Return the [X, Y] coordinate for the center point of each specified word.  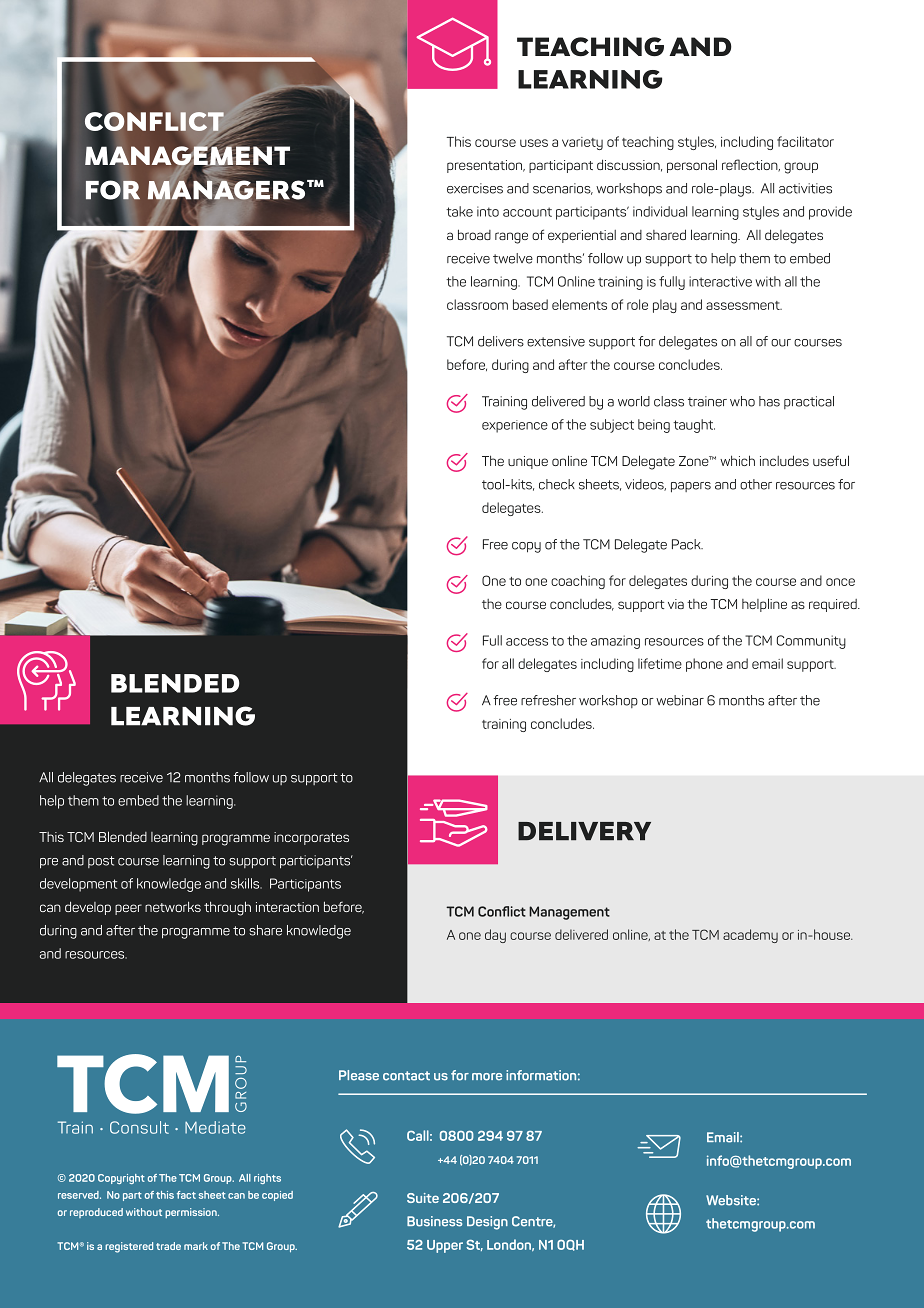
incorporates [311, 838]
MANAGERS [228, 190]
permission [192, 1213]
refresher [548, 700]
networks [173, 906]
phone [704, 665]
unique [528, 462]
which [737, 460]
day [495, 936]
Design [487, 1223]
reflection [751, 165]
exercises [475, 188]
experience [515, 426]
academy [750, 936]
